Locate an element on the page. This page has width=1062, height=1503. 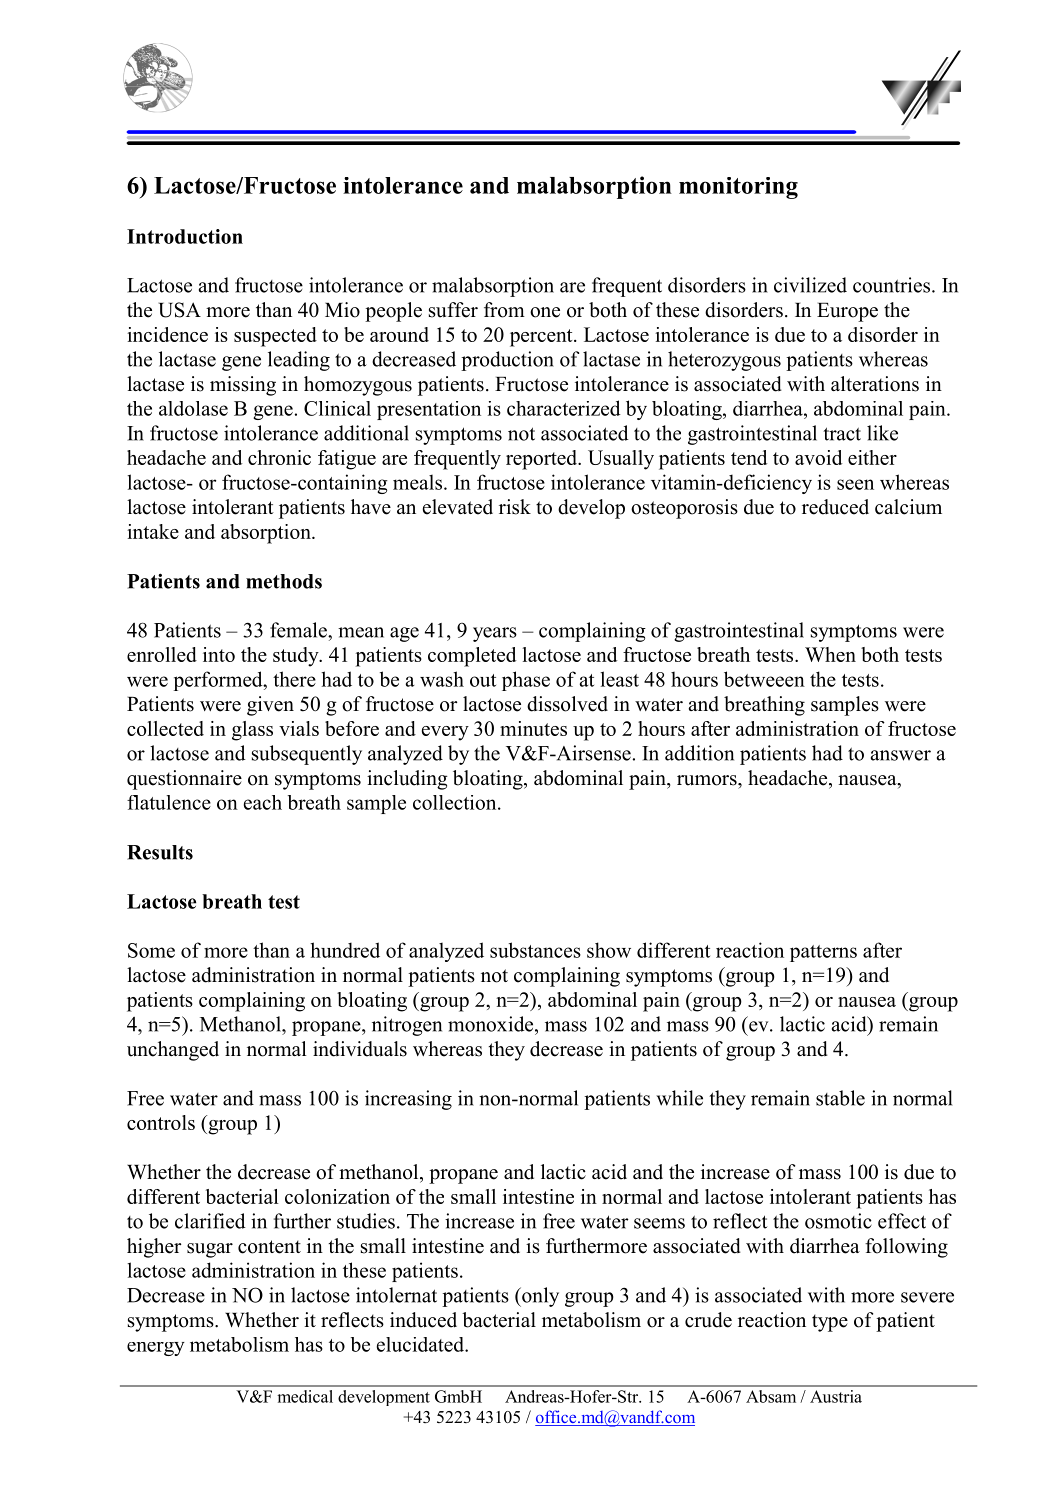
civilized is located at coordinates (810, 285).
